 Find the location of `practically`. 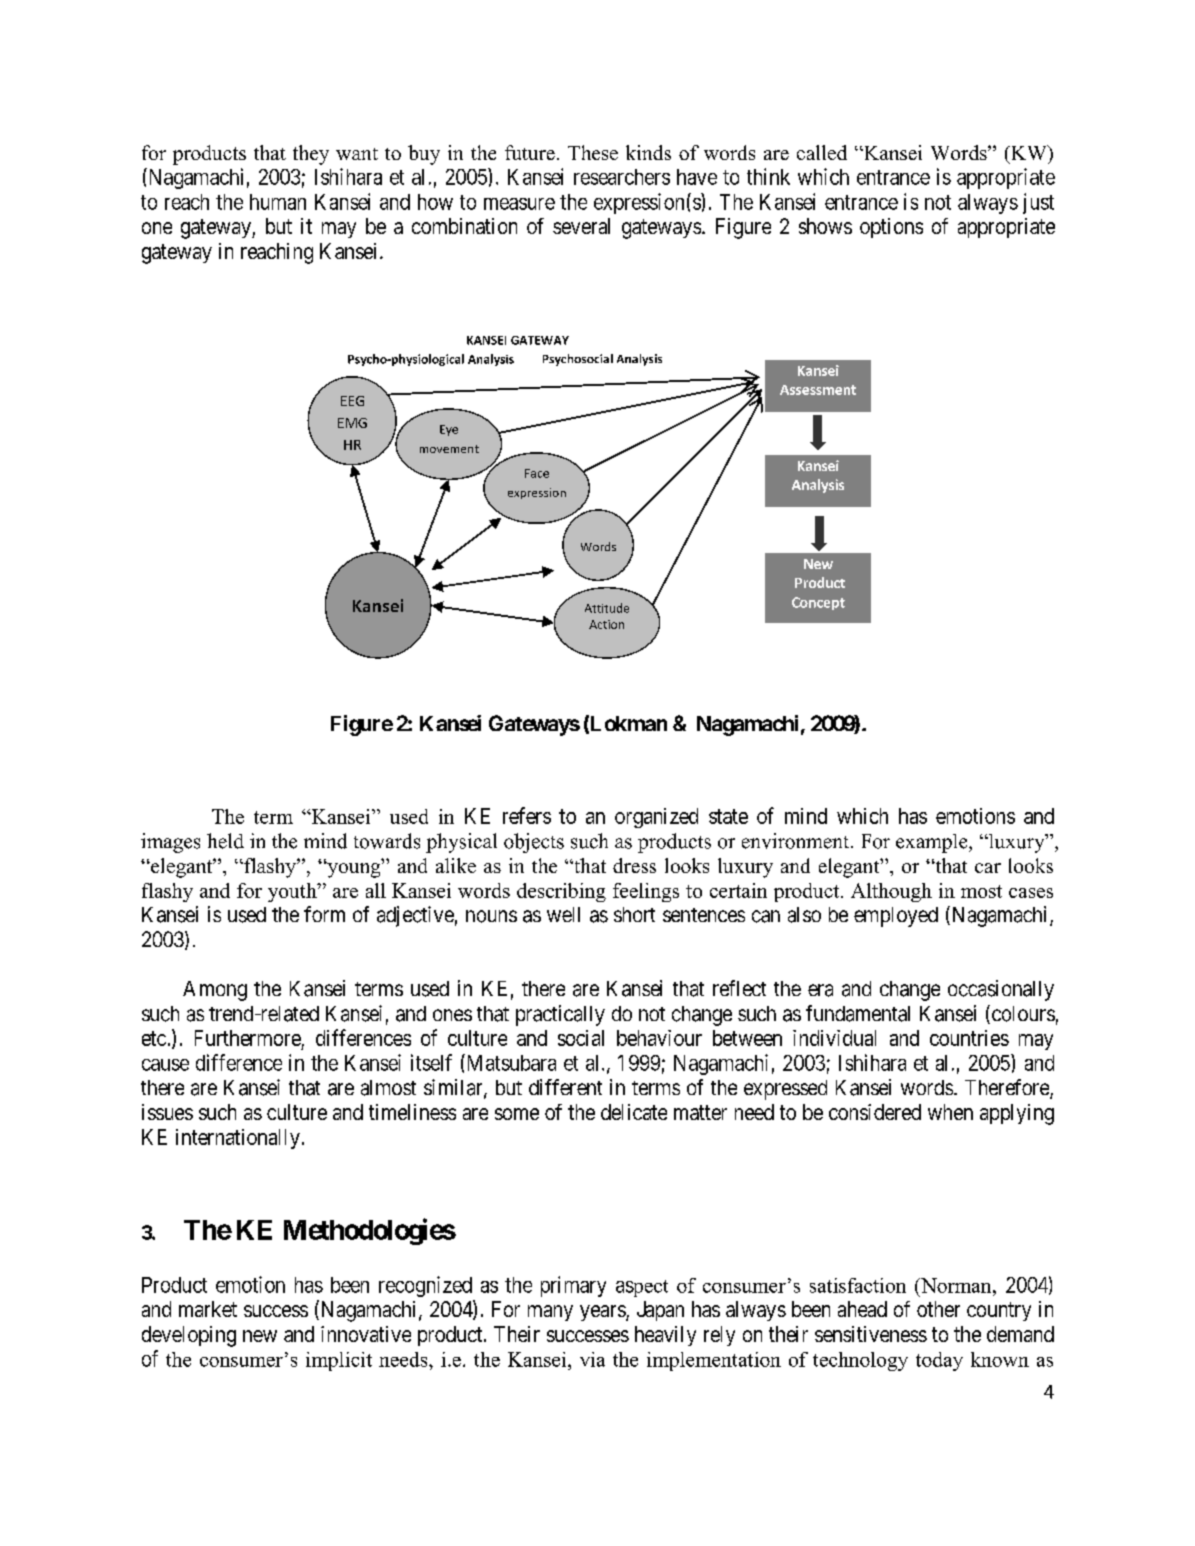

practically is located at coordinates (560, 1015).
